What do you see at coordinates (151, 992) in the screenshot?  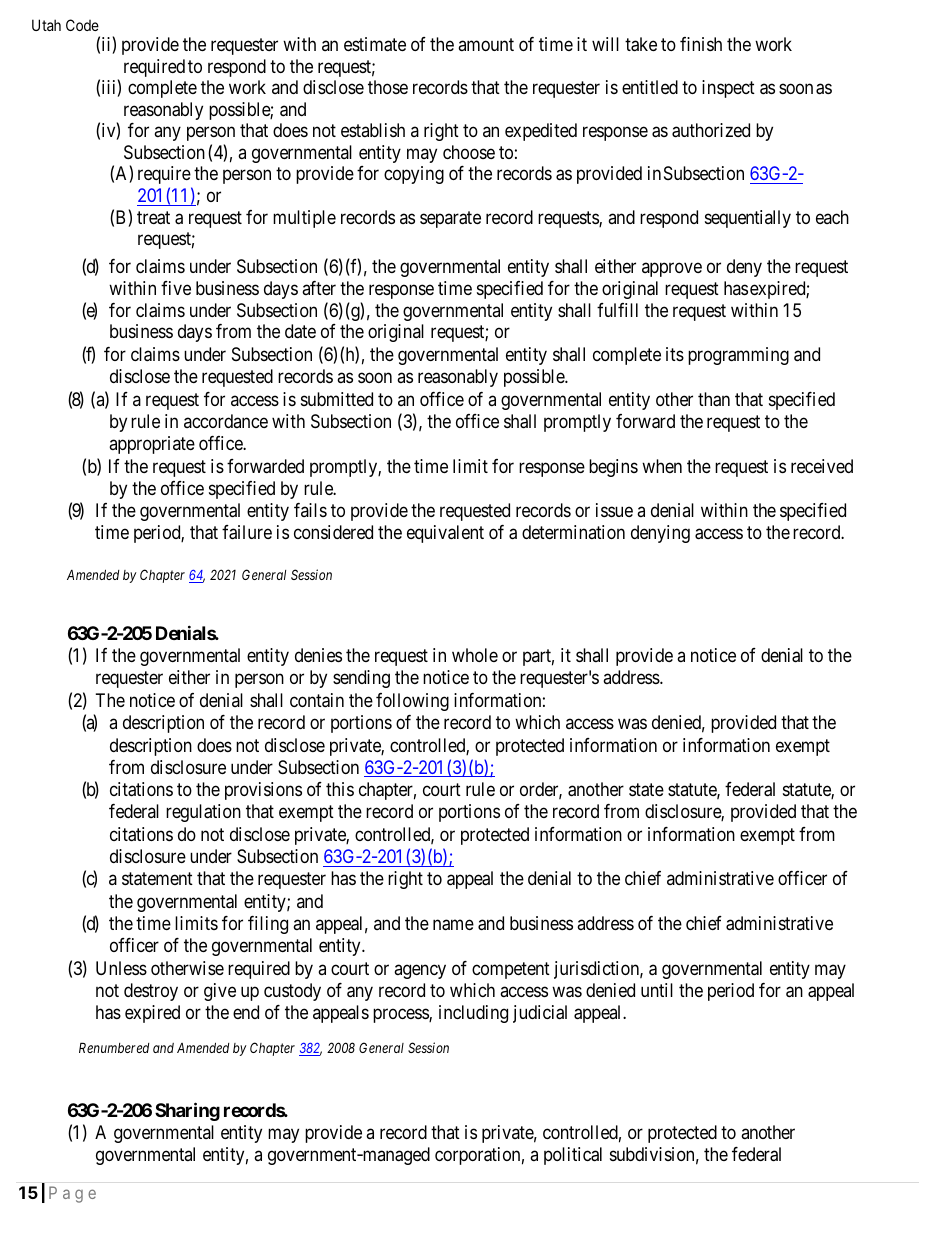 I see `destroy` at bounding box center [151, 992].
